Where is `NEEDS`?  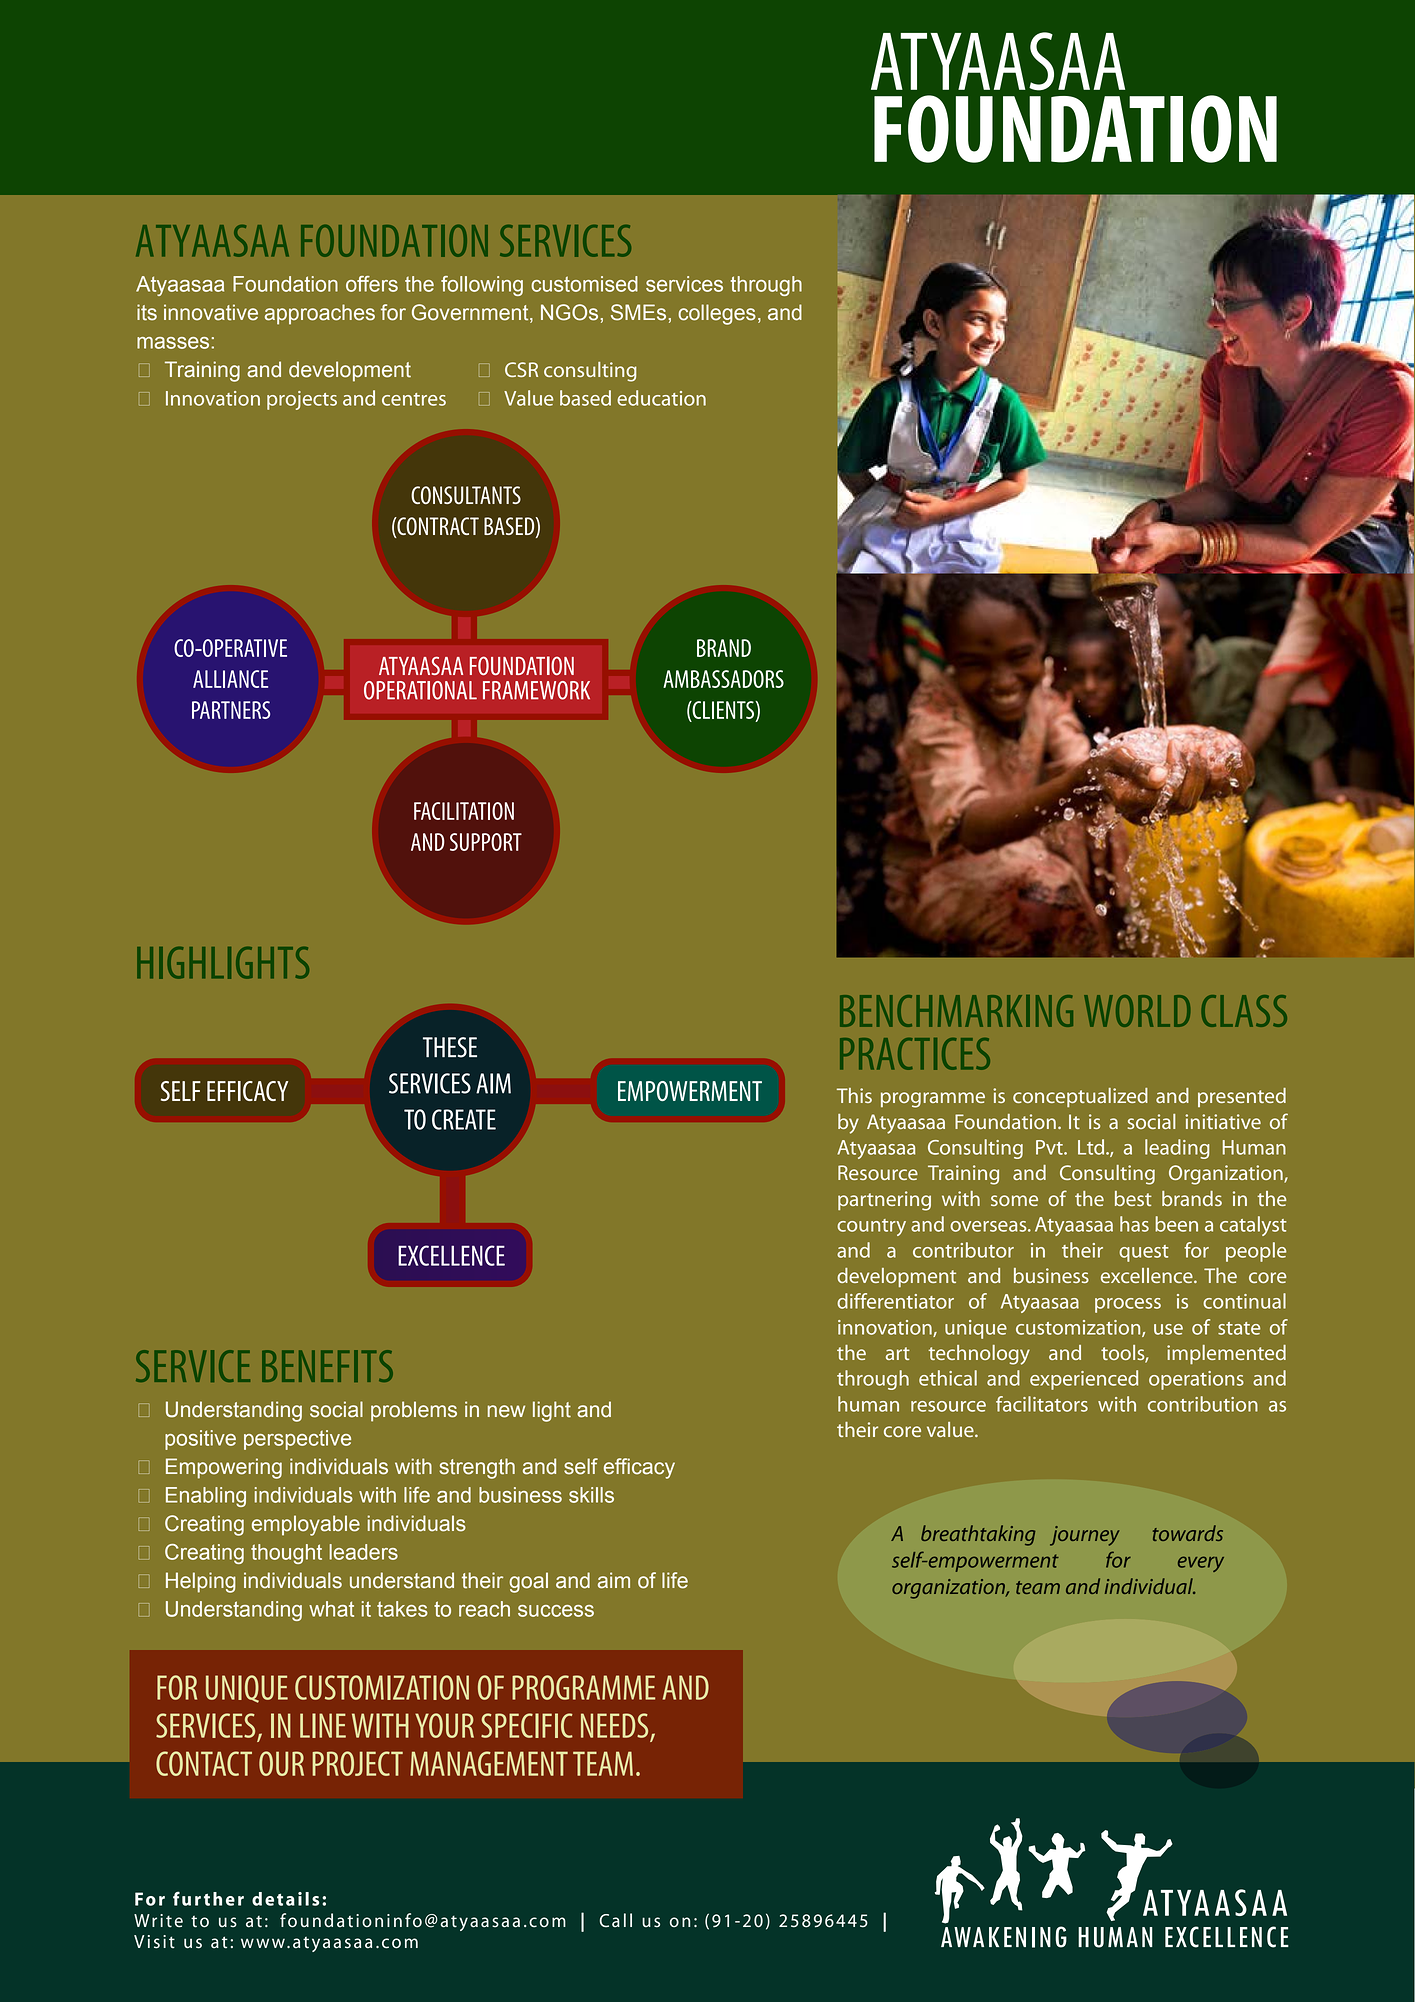
NEEDS is located at coordinates (614, 1725).
